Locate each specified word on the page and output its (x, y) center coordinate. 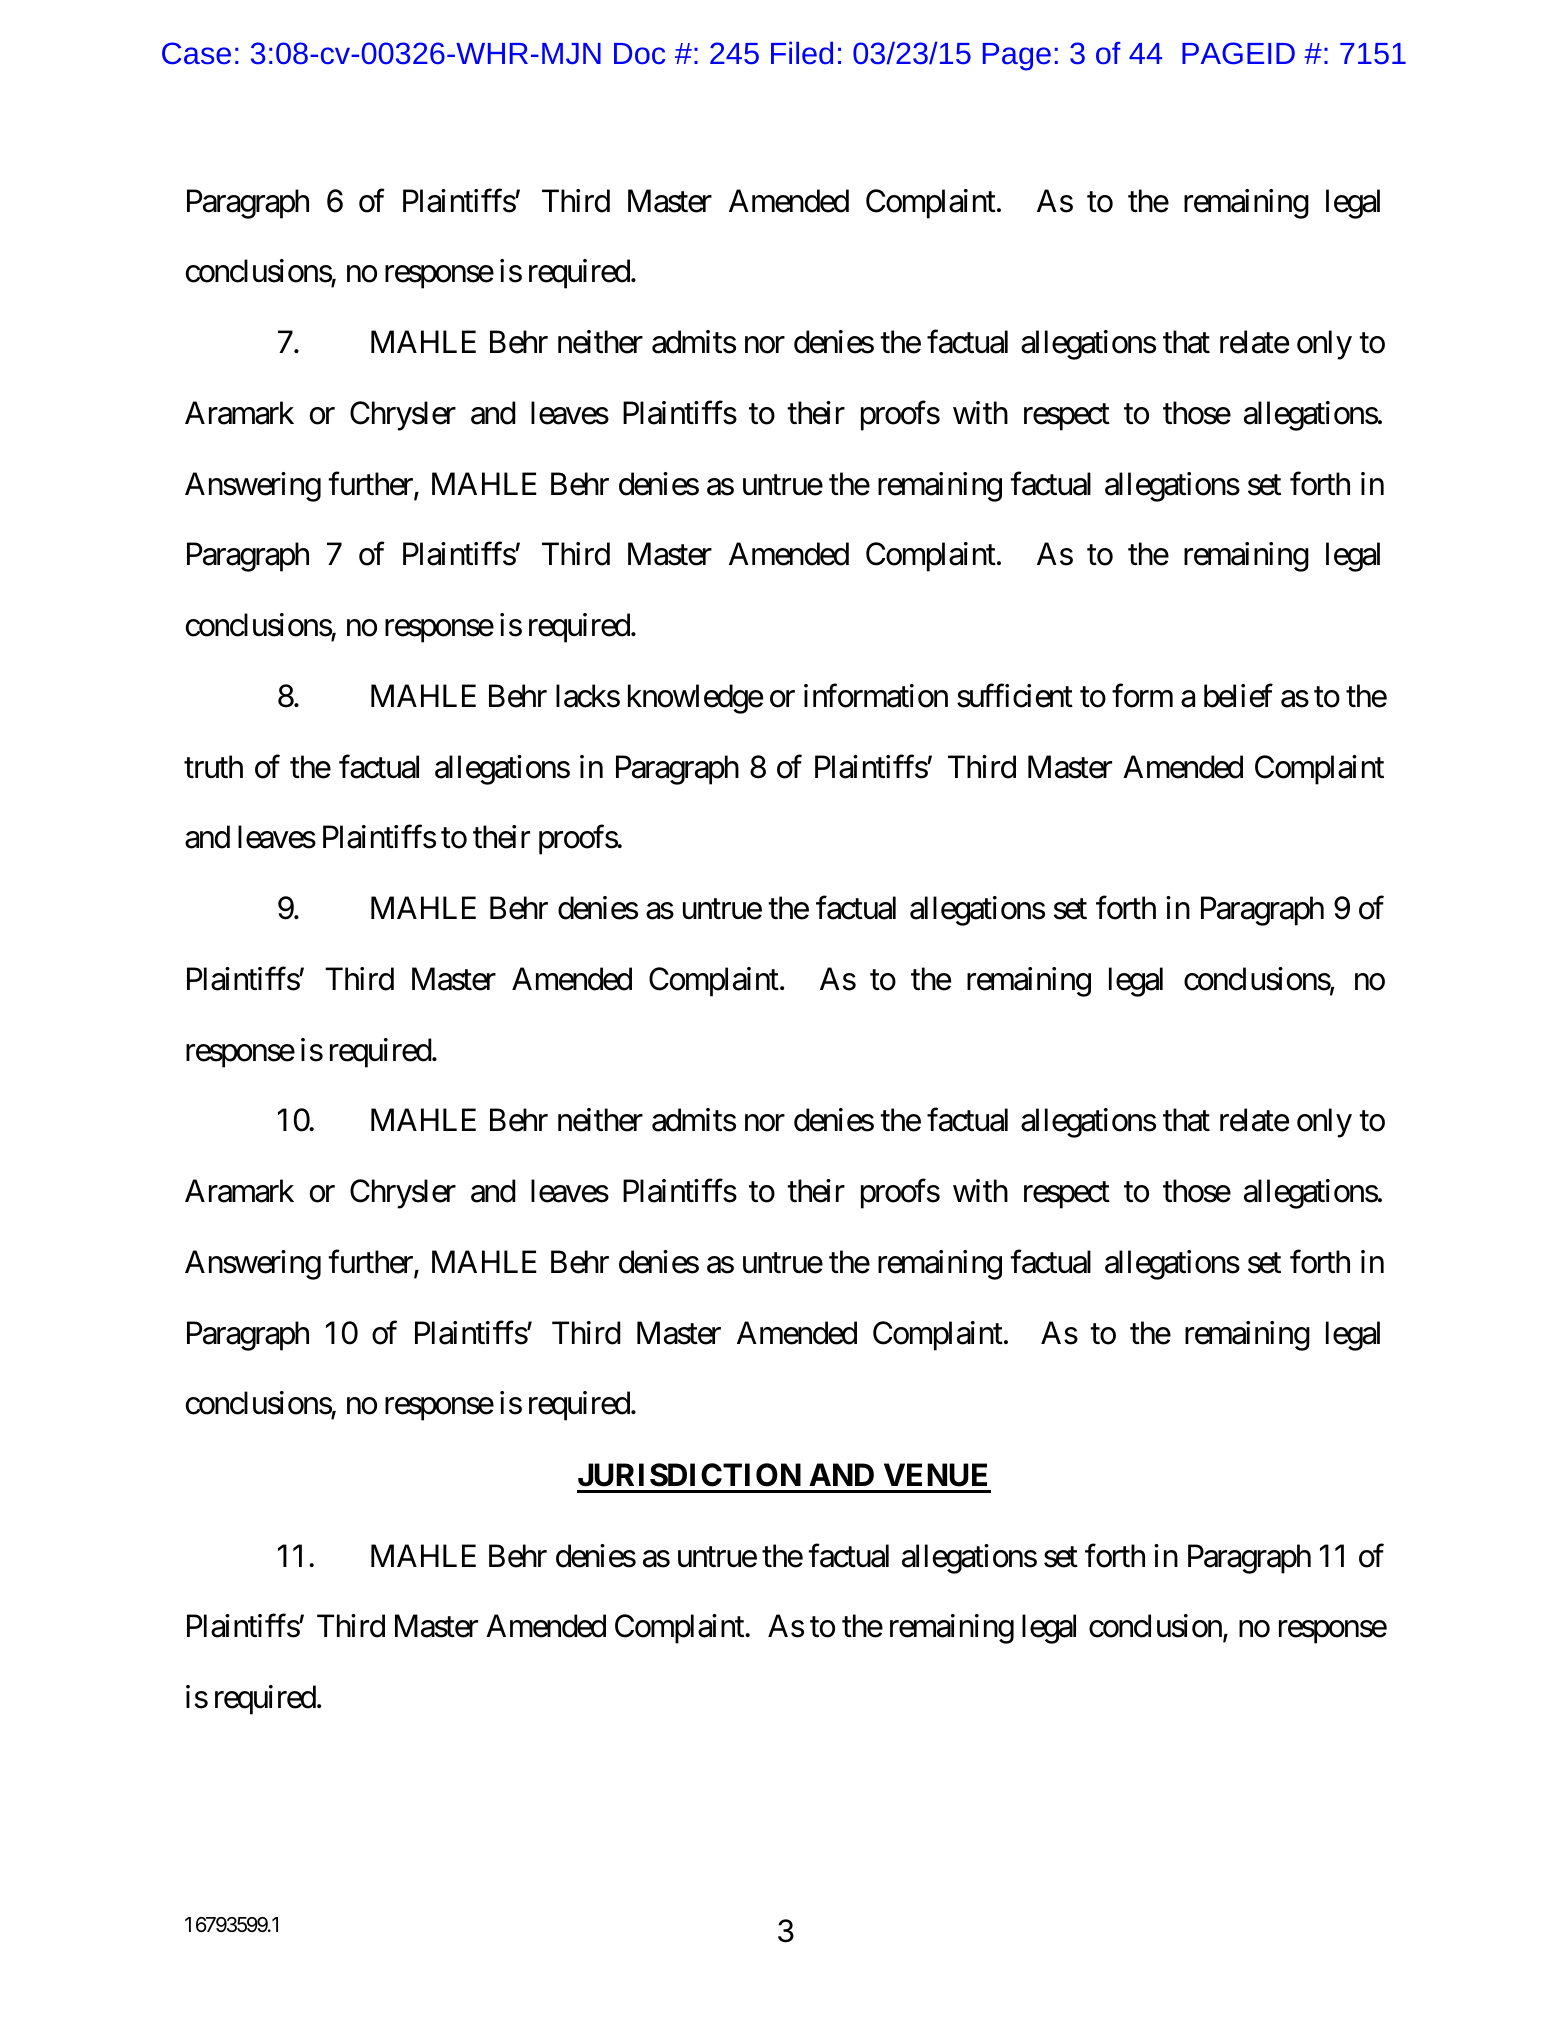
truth (213, 766)
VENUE (935, 1475)
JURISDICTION (689, 1475)
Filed (802, 52)
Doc (639, 53)
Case (196, 53)
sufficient (1015, 696)
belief (1238, 696)
